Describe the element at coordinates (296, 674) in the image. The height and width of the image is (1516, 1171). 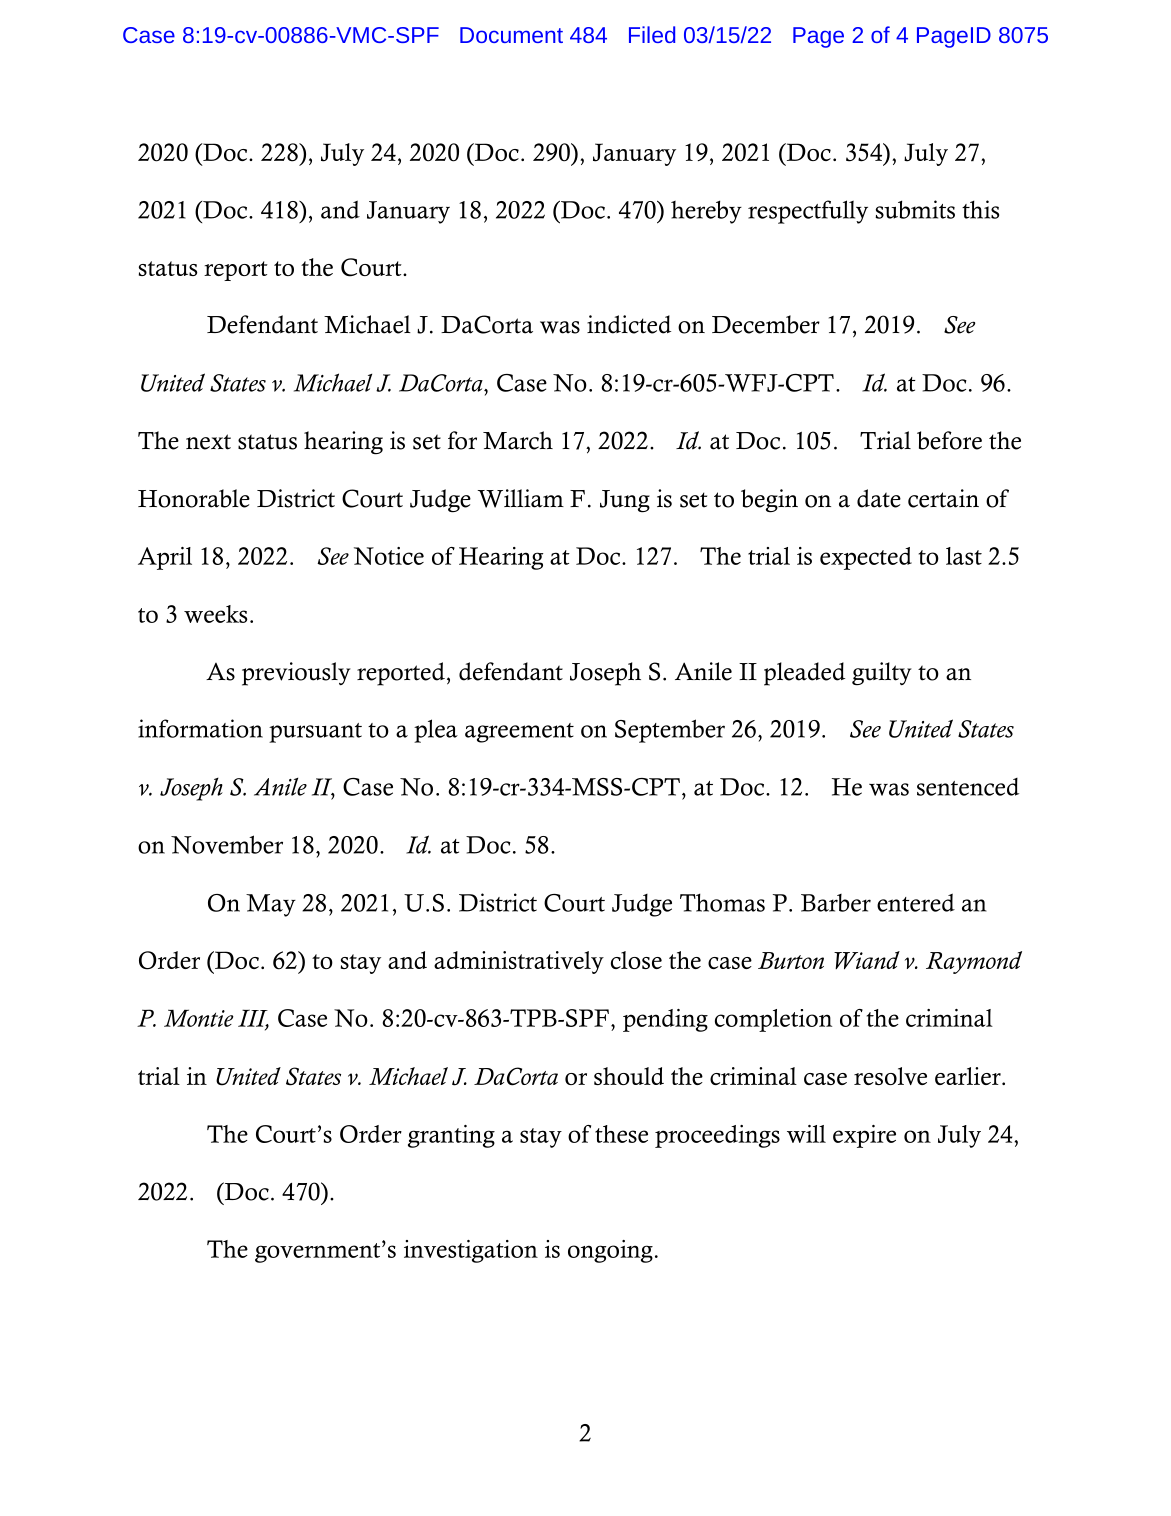
I see `previously` at that location.
